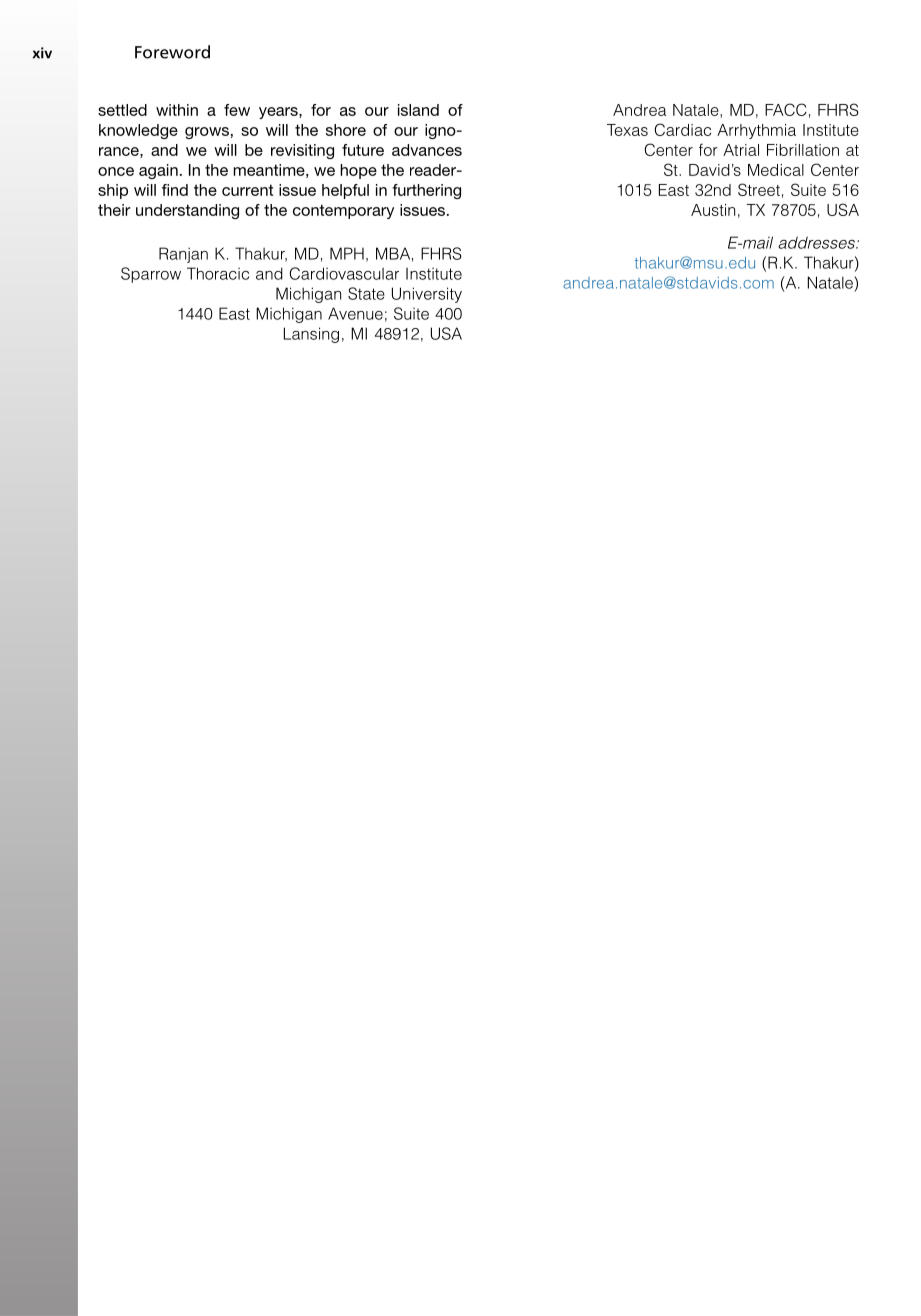 The height and width of the image is (1316, 921). I want to click on island, so click(418, 110).
